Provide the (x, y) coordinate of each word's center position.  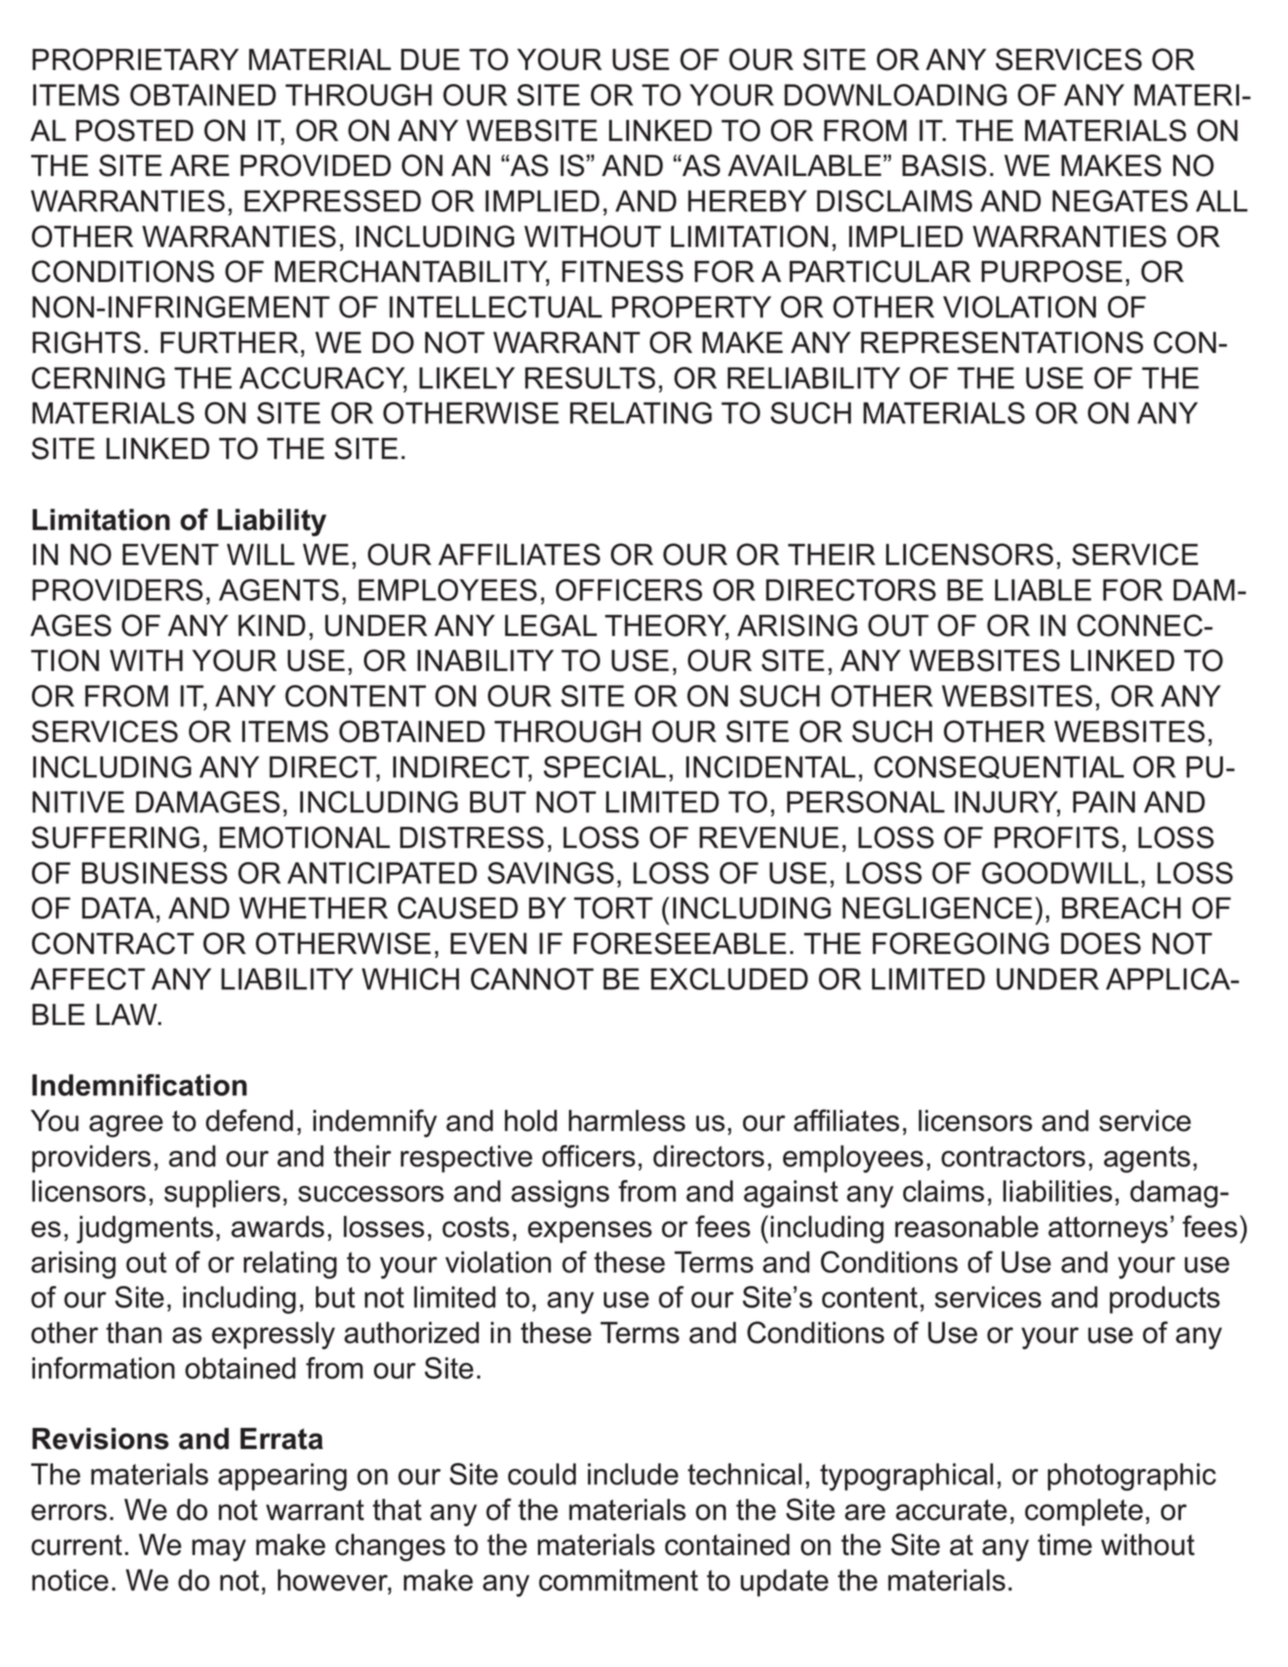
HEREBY (747, 201)
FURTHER (229, 343)
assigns (560, 1194)
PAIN (1104, 802)
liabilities (1057, 1191)
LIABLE (1043, 590)
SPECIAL (605, 767)
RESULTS (590, 378)
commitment (618, 1580)
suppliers (222, 1194)
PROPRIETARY (135, 59)
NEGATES (1120, 201)
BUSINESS (154, 873)
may (219, 1550)
